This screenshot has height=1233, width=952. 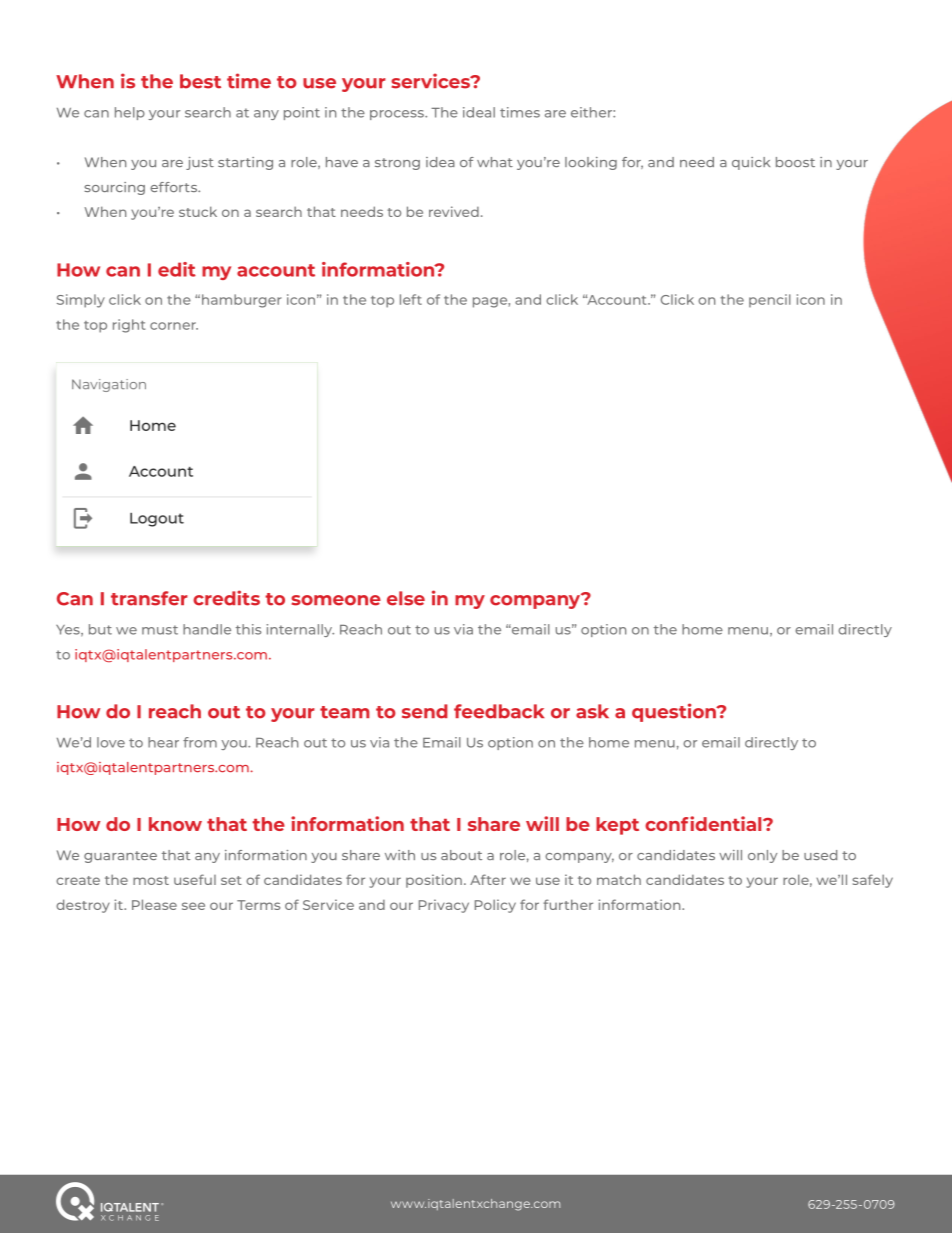 I want to click on boost, so click(x=795, y=162).
